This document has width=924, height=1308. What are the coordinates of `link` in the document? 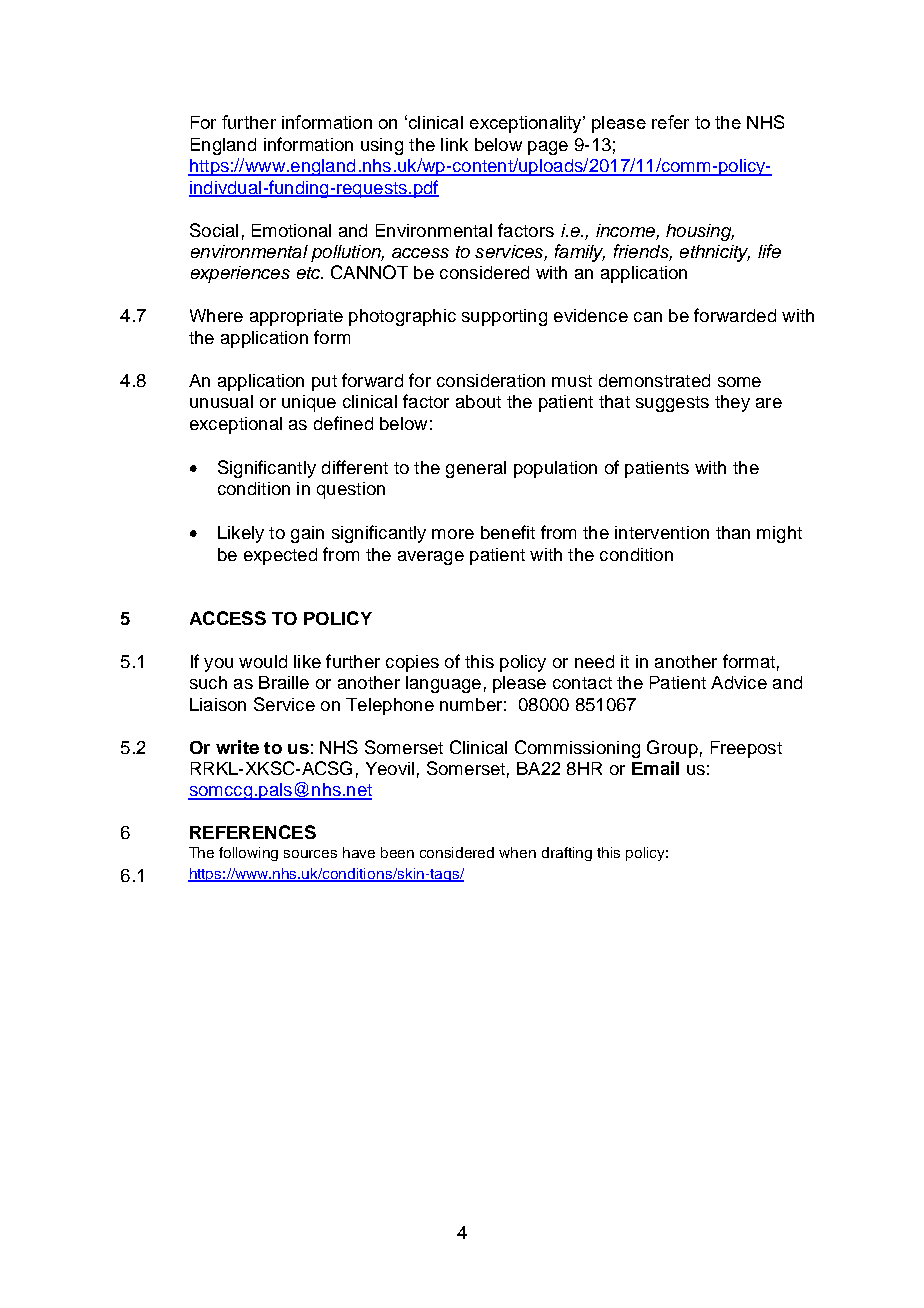 It's located at (454, 144).
